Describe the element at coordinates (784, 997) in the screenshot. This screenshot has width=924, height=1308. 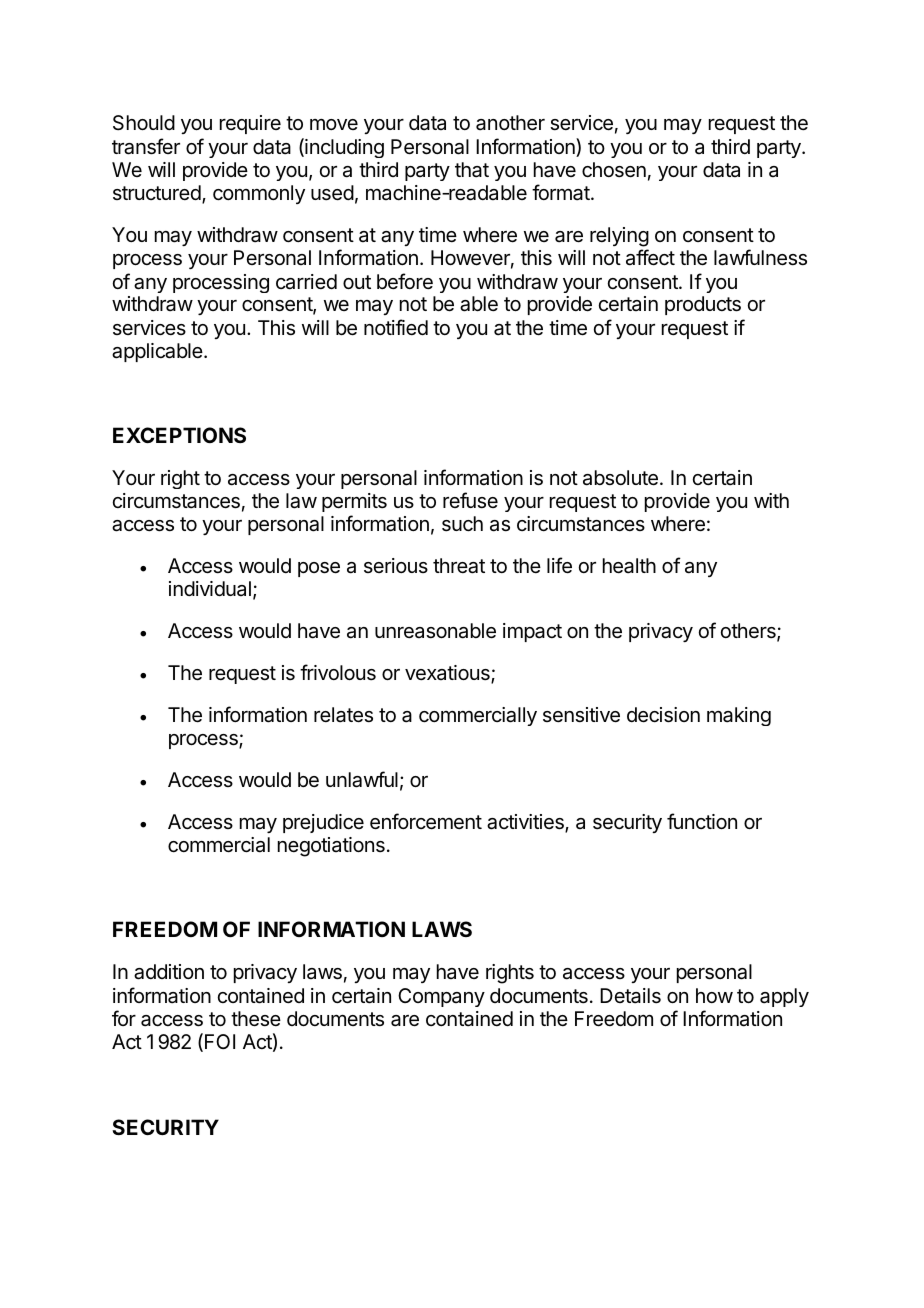
I see `apply` at that location.
